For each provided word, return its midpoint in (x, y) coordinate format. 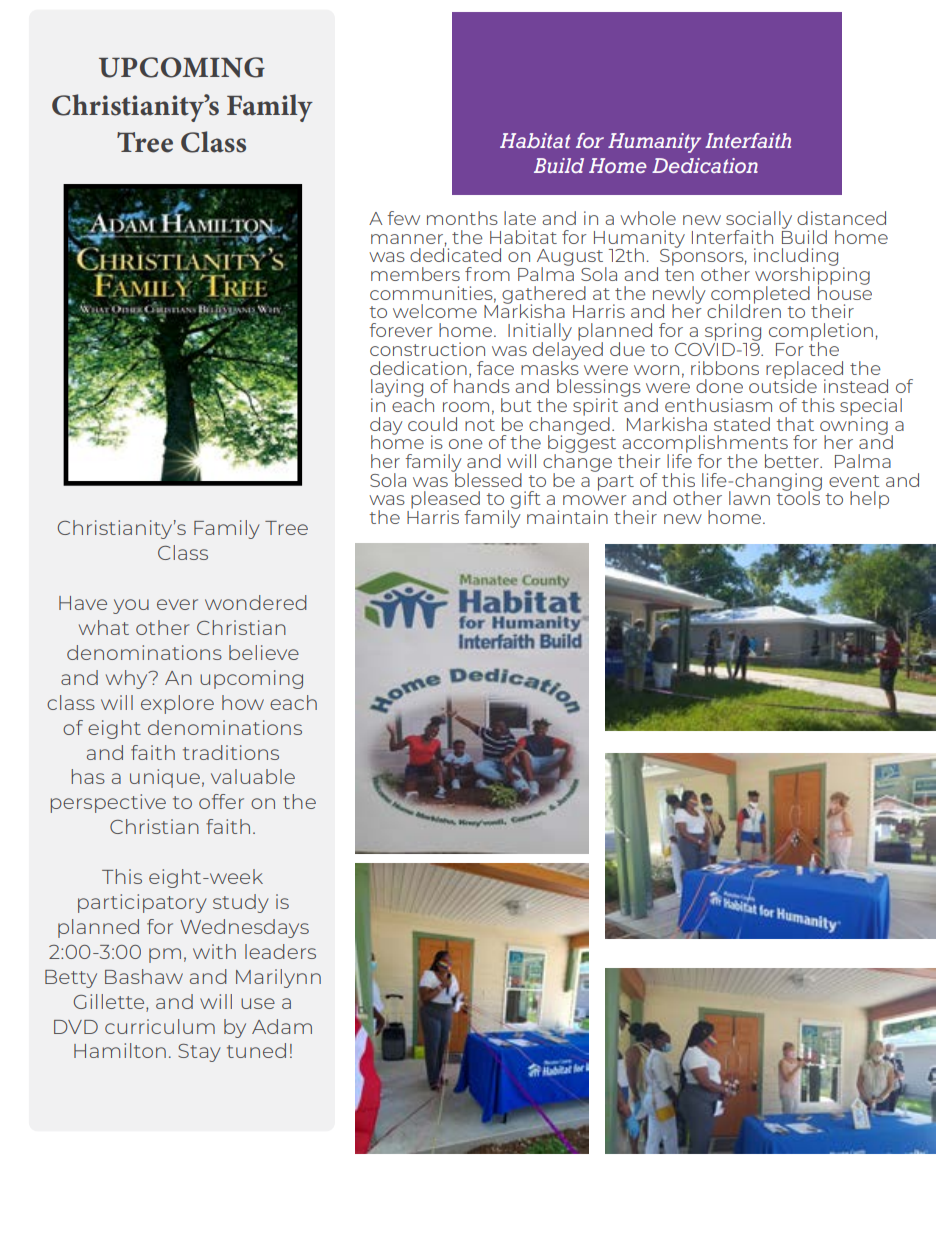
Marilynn (278, 978)
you (131, 606)
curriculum (160, 1026)
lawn (749, 498)
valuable (253, 776)
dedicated (455, 254)
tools (798, 497)
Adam (282, 1026)
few (403, 218)
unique (165, 778)
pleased (445, 501)
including (796, 258)
